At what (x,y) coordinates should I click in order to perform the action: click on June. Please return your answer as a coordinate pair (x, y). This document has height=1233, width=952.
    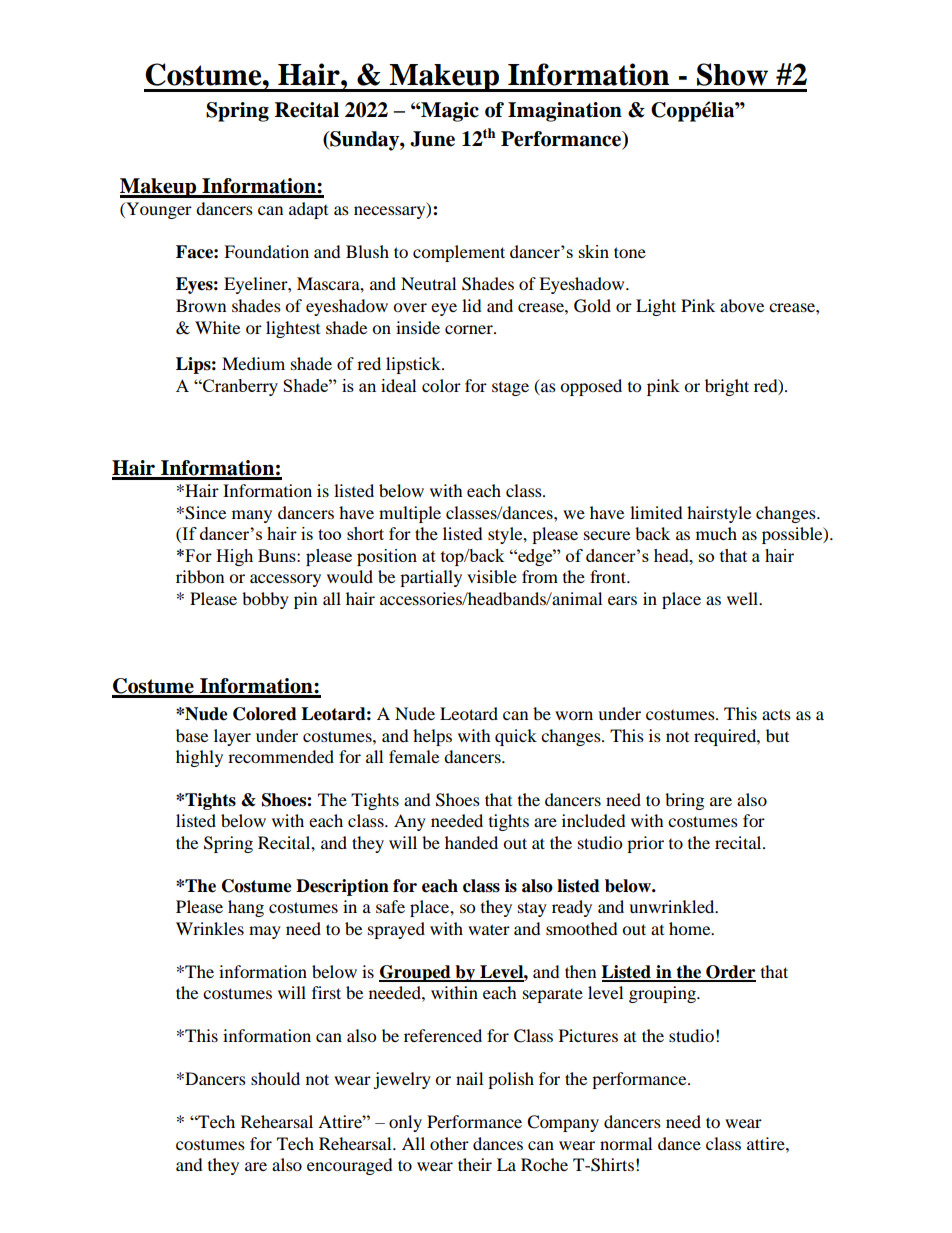
    Looking at the image, I should click on (432, 139).
